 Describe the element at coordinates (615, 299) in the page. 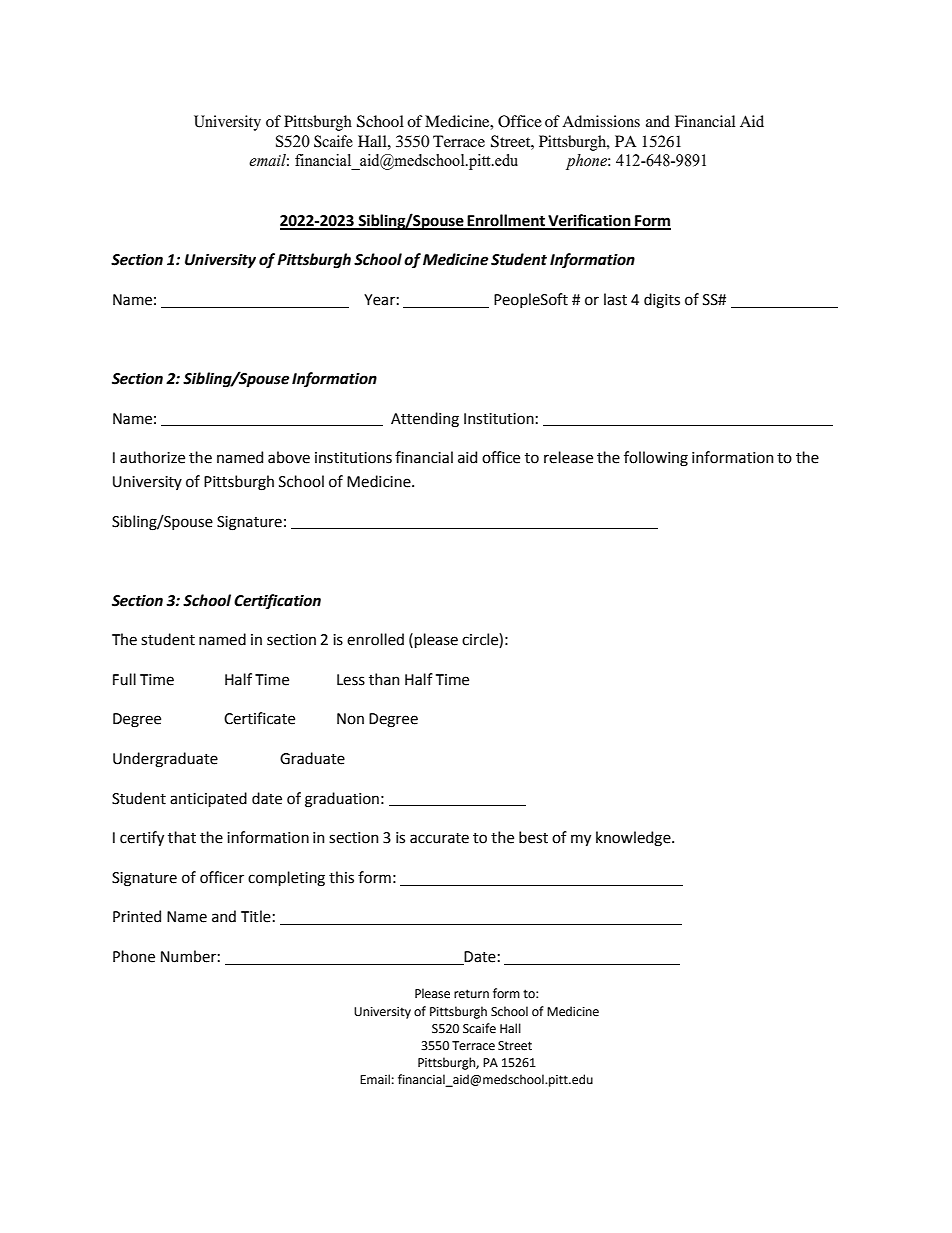

I see `last` at that location.
